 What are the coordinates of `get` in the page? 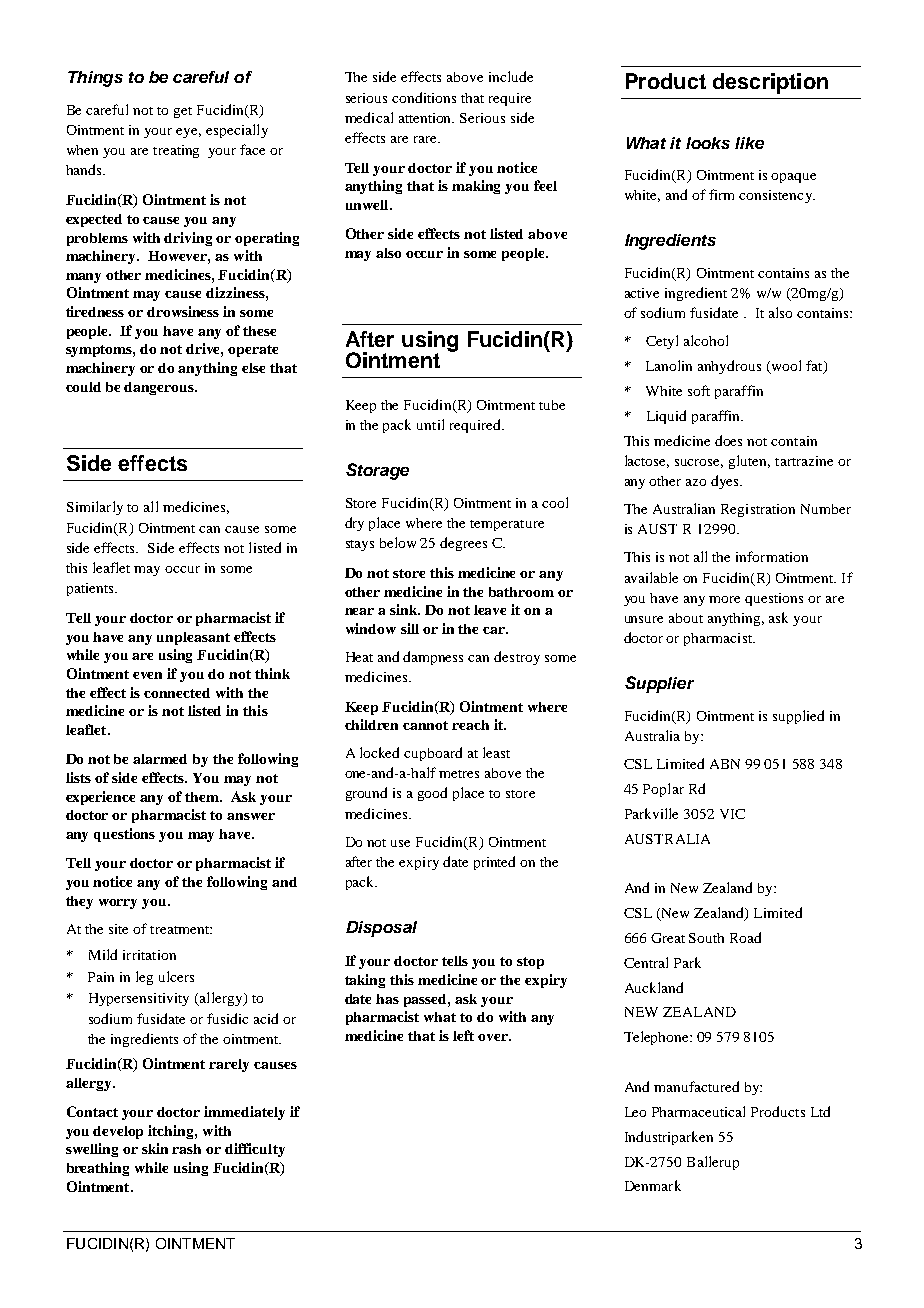 It's located at (183, 112).
